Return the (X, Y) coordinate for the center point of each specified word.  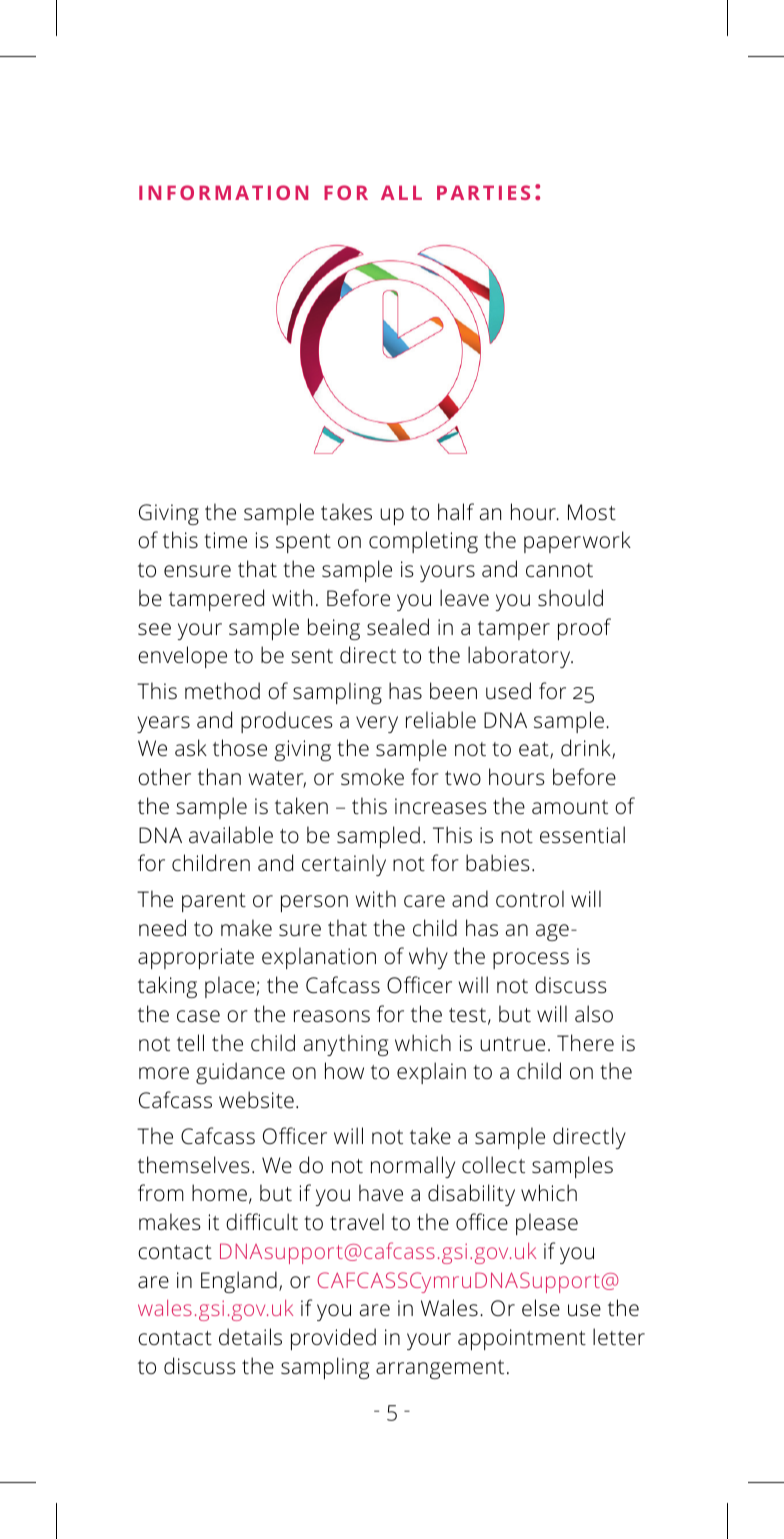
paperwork (577, 542)
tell (190, 1043)
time (225, 540)
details (250, 1337)
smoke (372, 777)
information (223, 192)
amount (570, 807)
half (456, 511)
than (219, 777)
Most (592, 512)
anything (346, 1045)
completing (423, 542)
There (585, 1043)
